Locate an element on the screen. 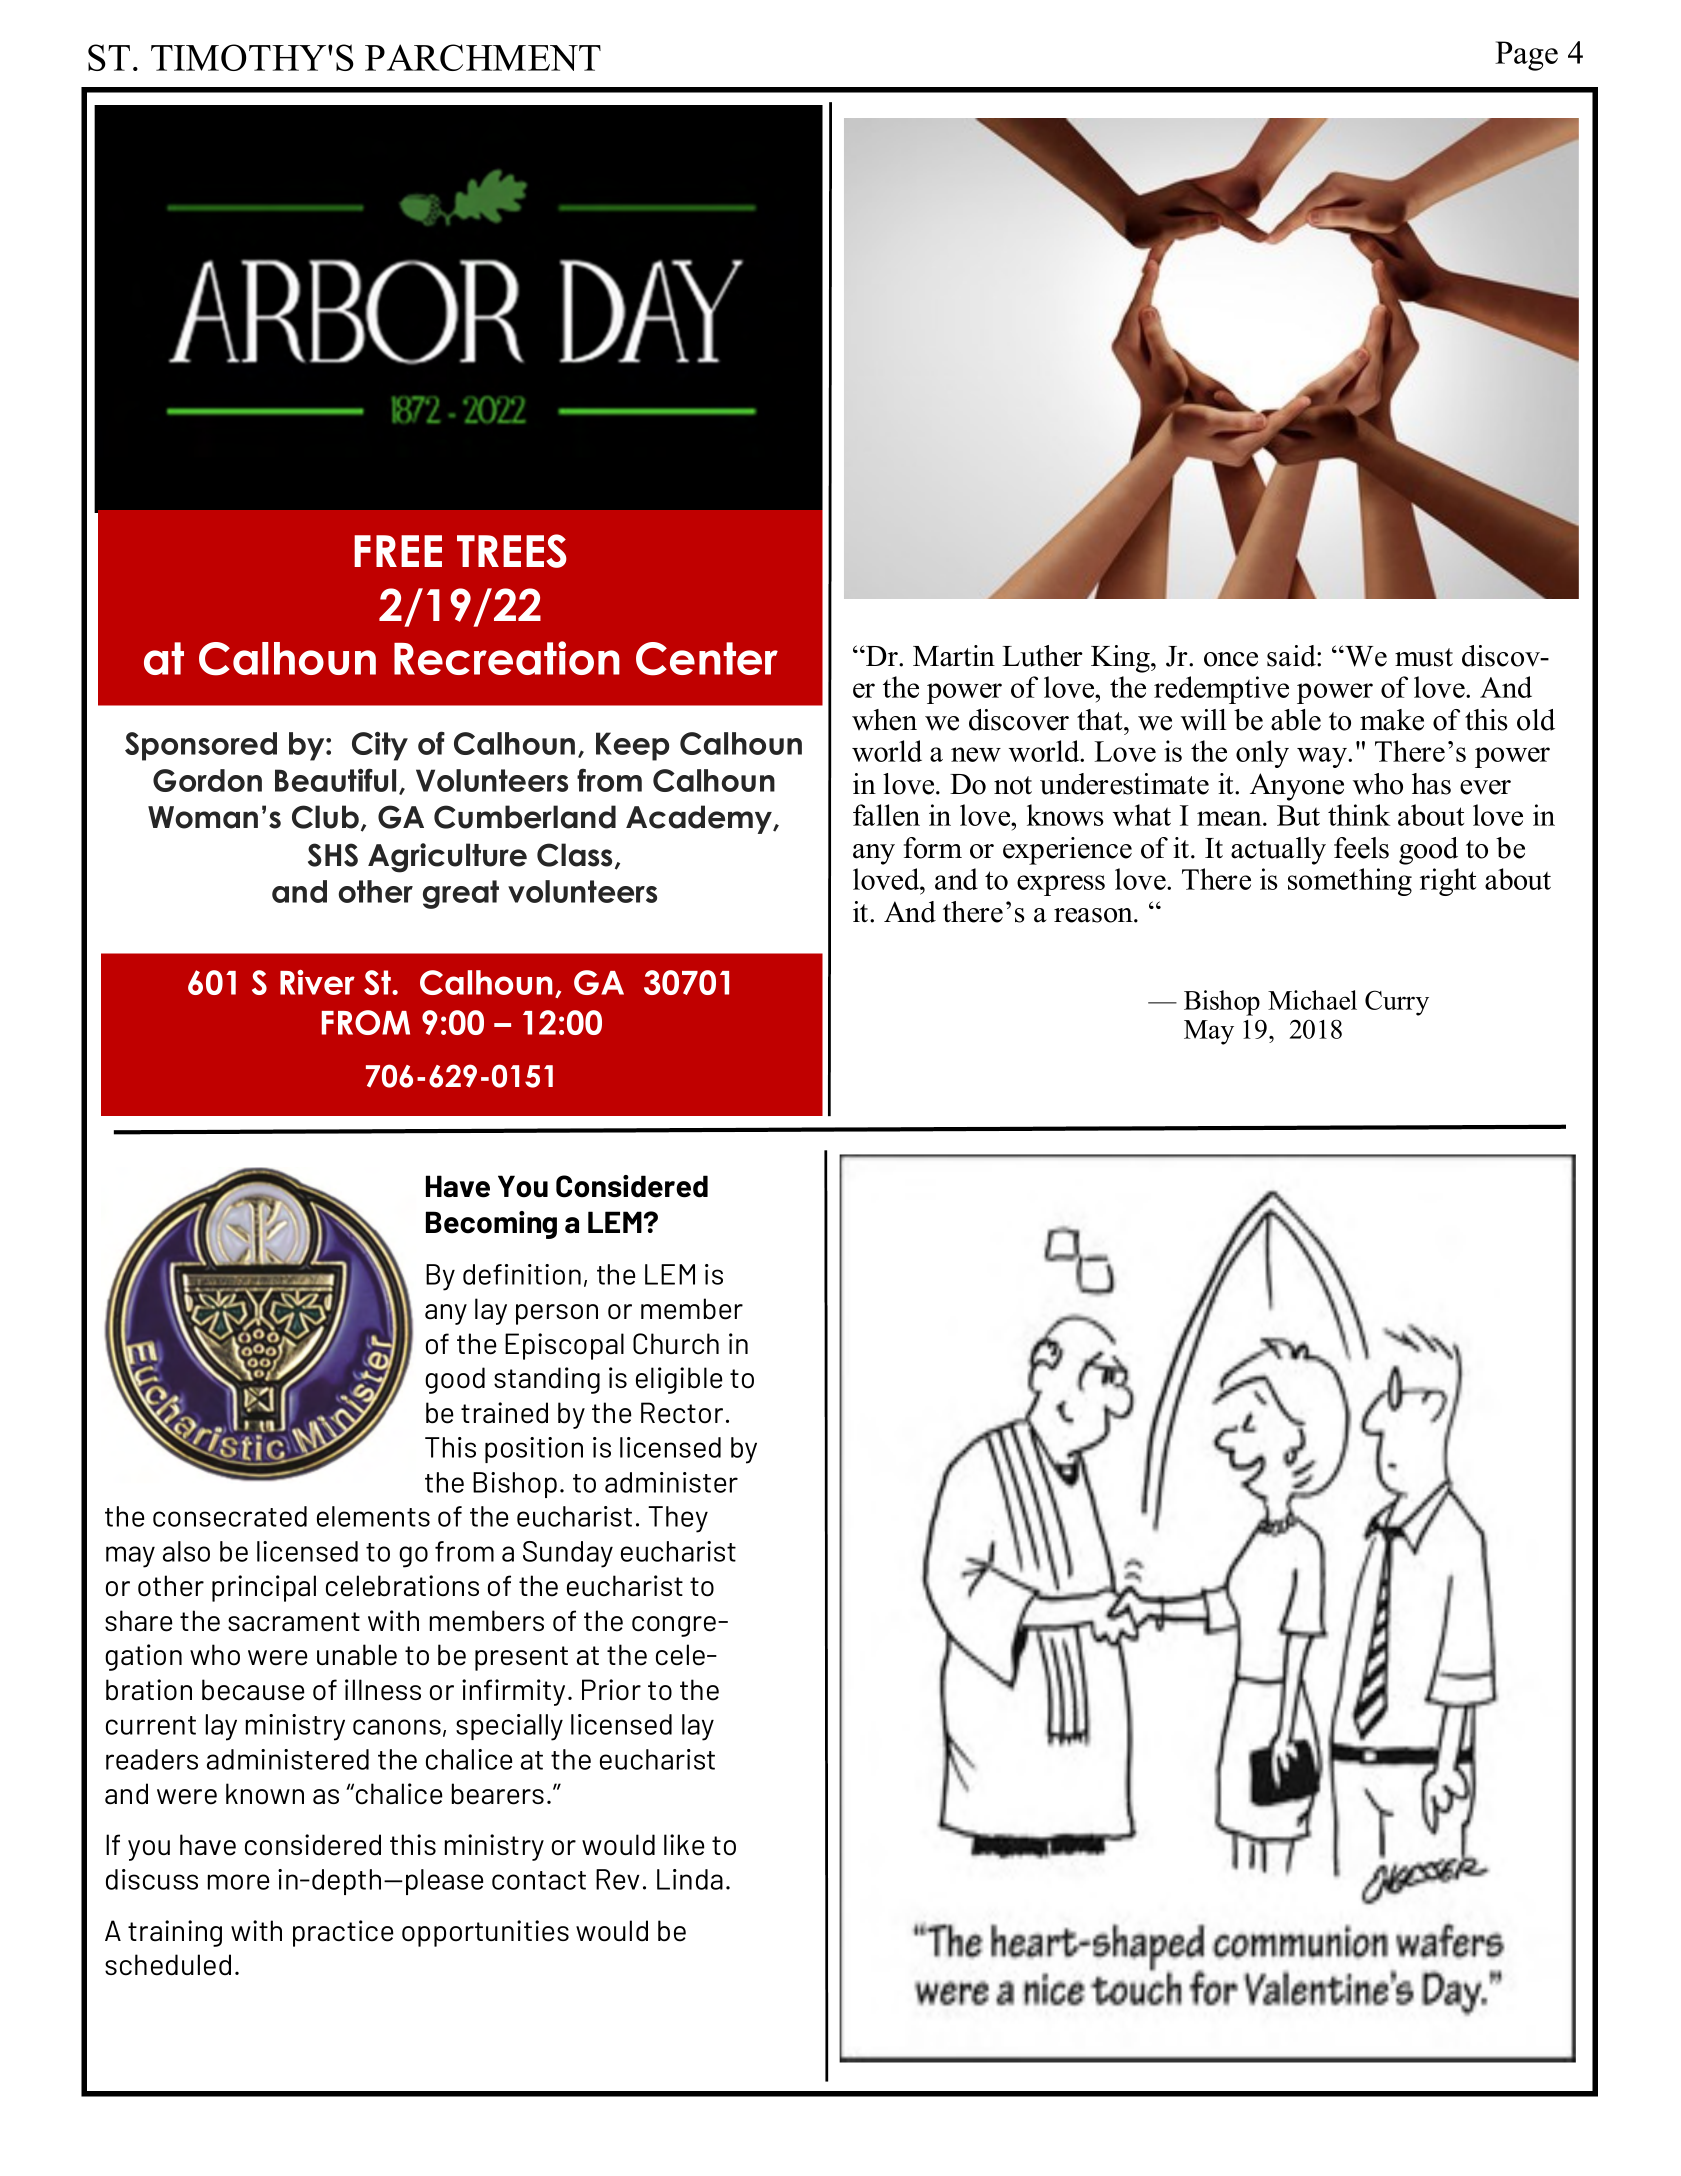 Image resolution: width=1681 pixels, height=2176 pixels. Page is located at coordinates (1526, 56).
